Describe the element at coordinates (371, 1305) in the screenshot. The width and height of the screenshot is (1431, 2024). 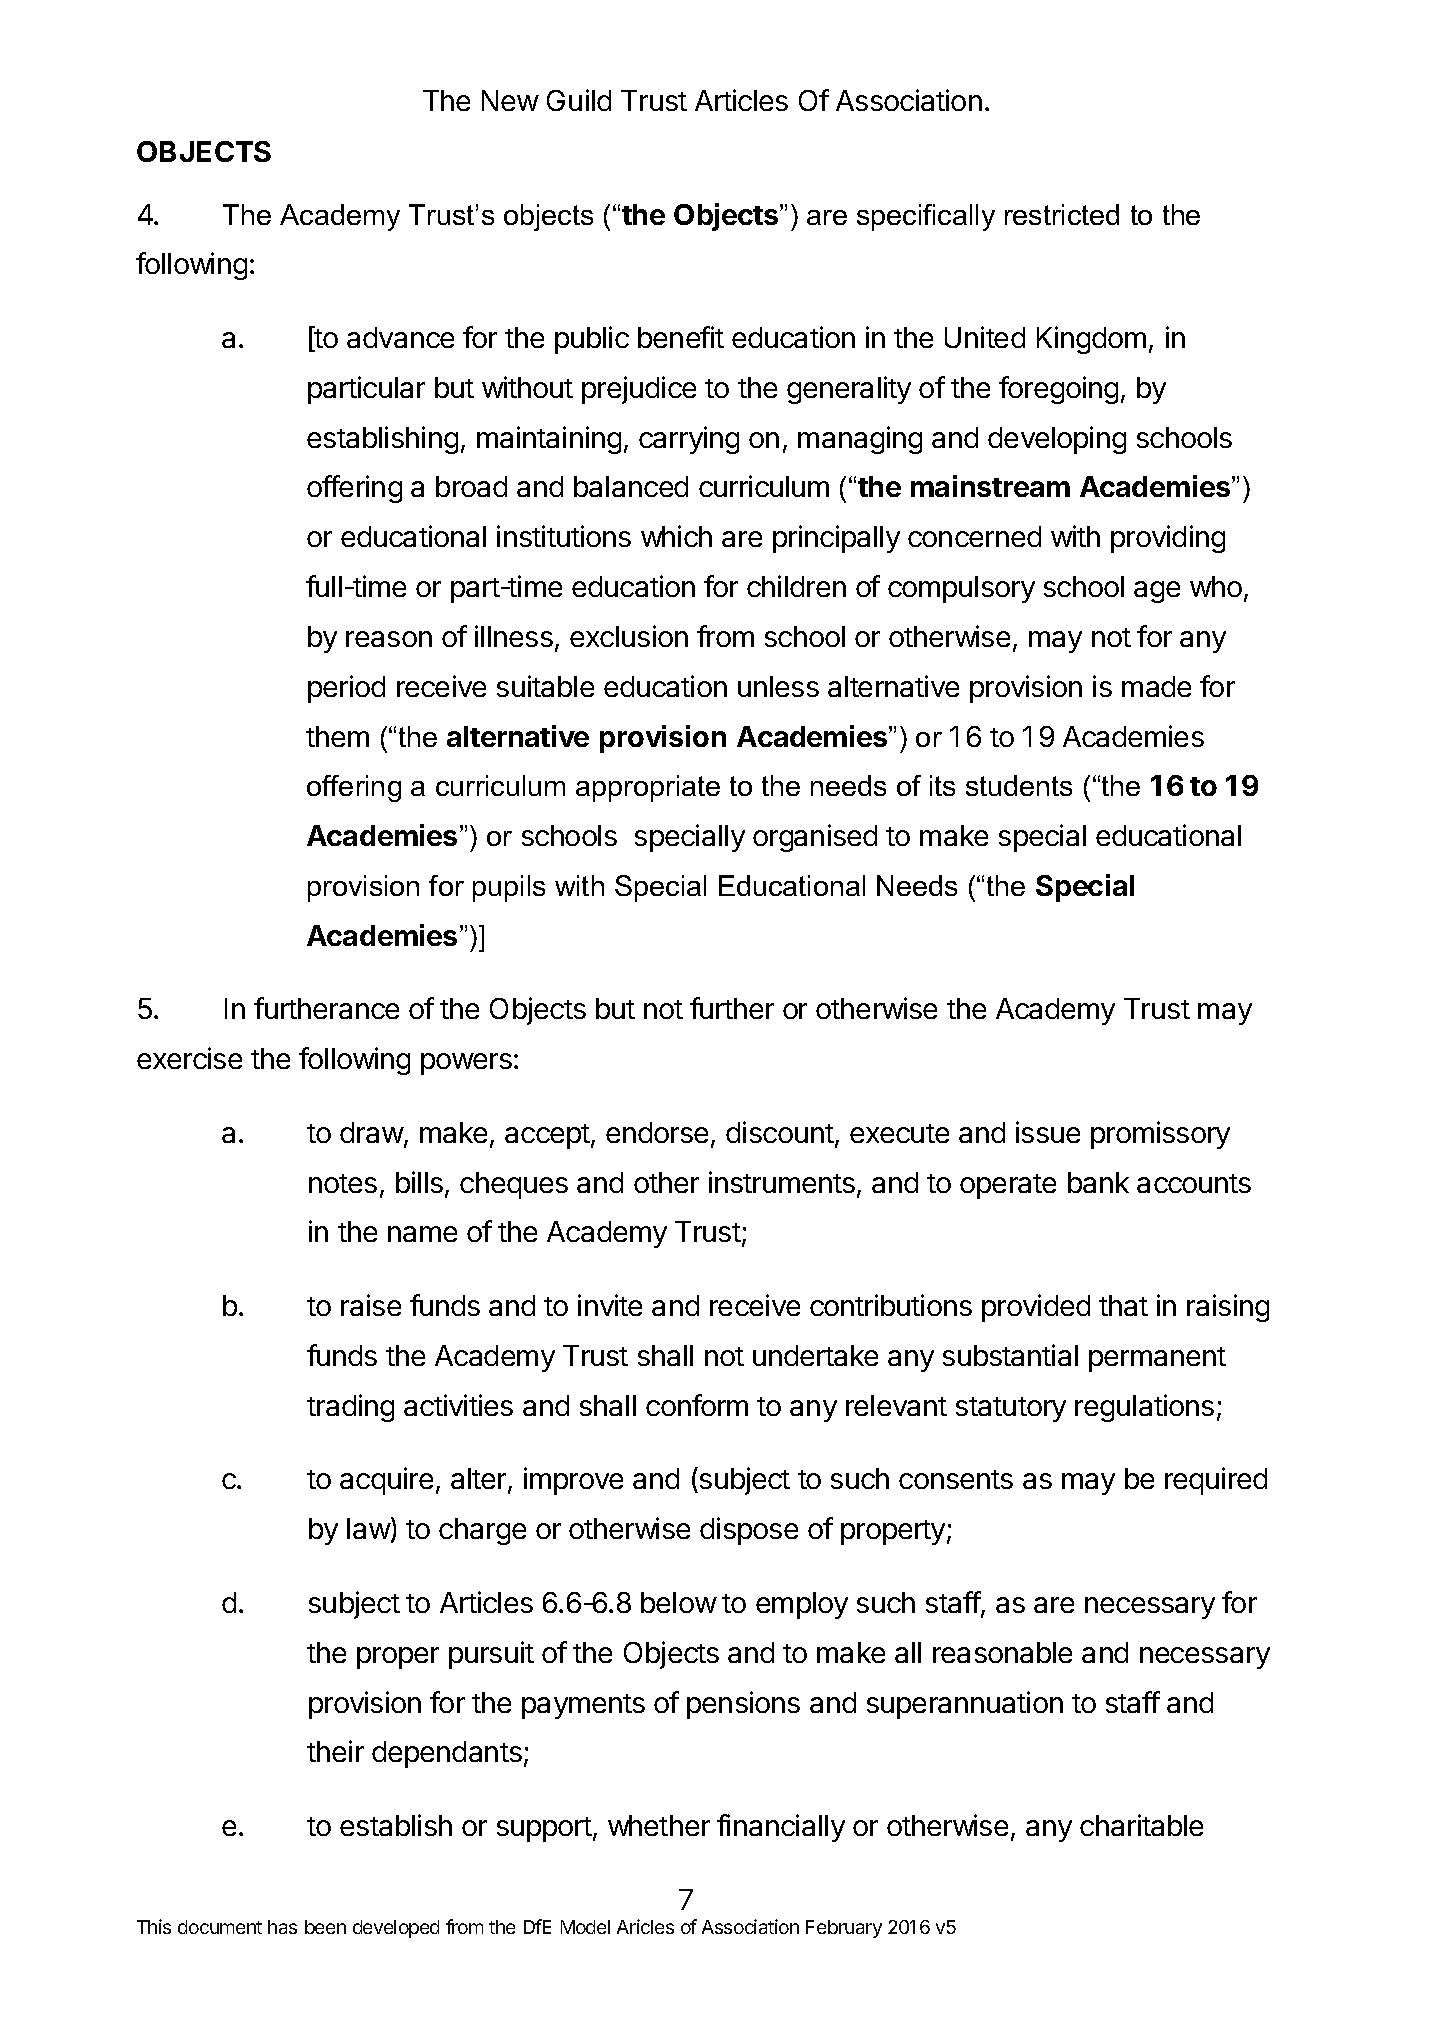
I see `raise` at that location.
